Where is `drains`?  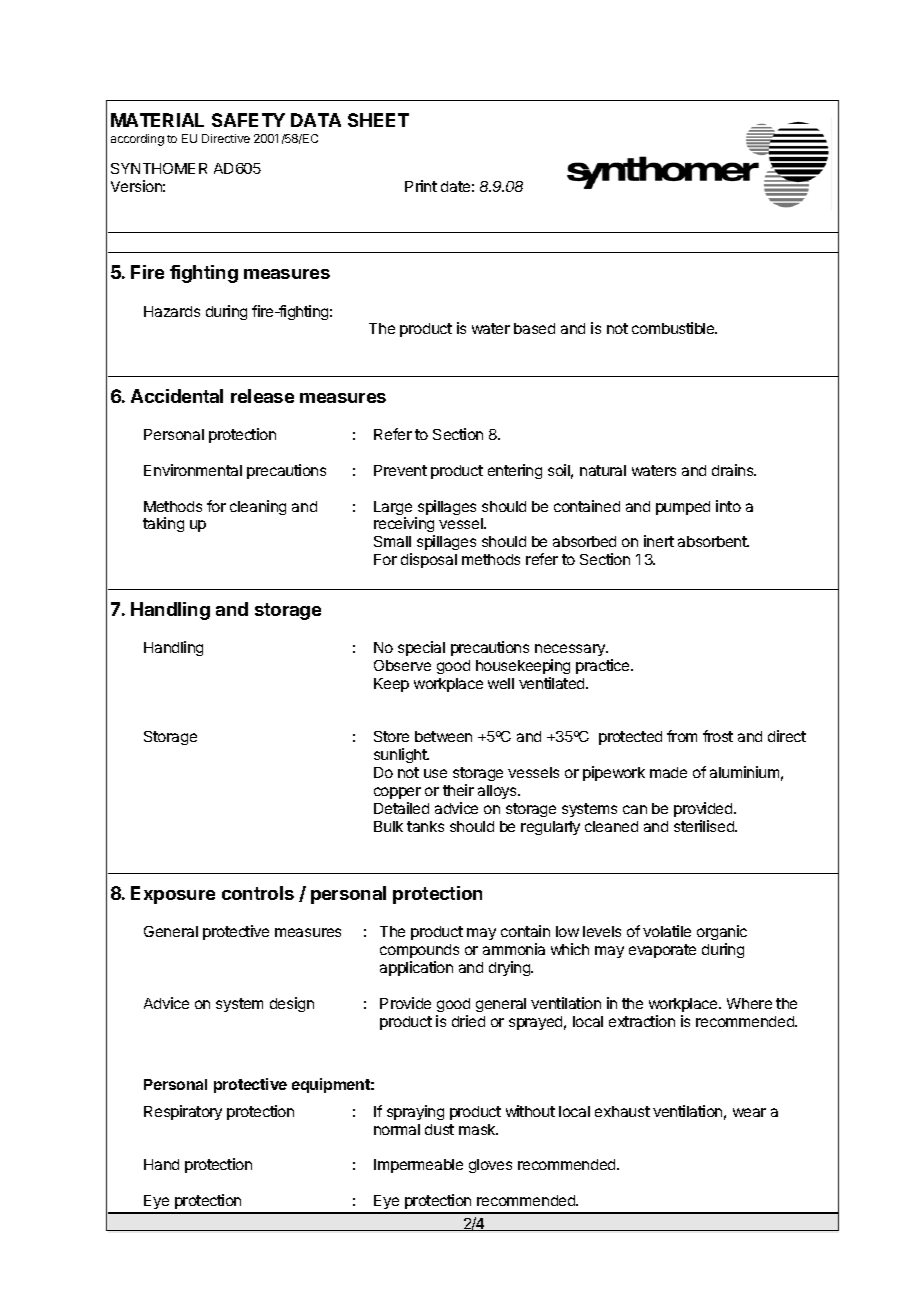 drains is located at coordinates (734, 470).
